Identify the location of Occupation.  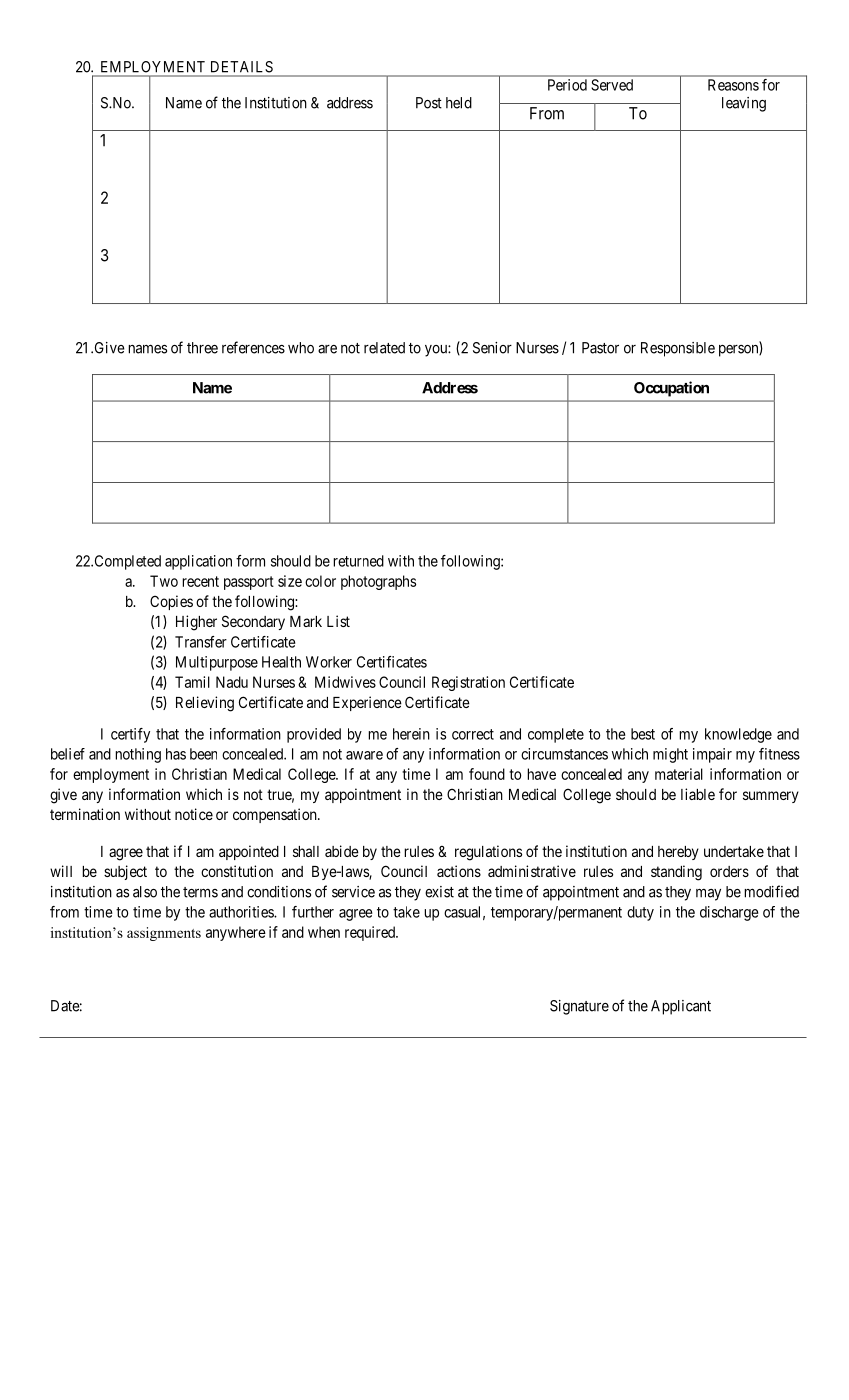
(671, 389).
